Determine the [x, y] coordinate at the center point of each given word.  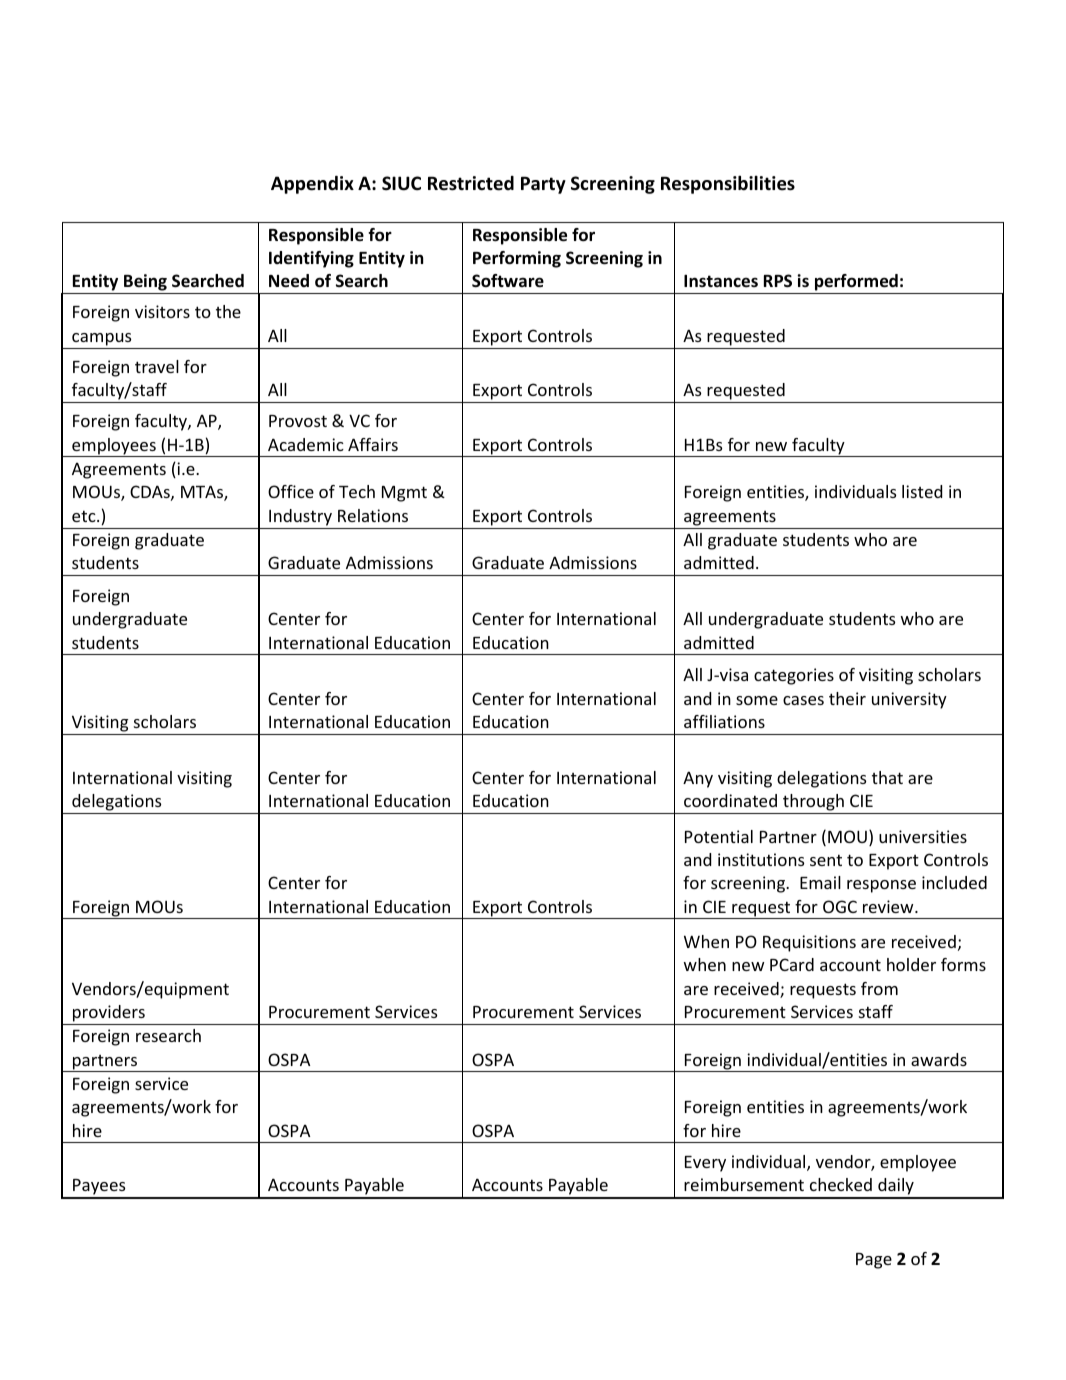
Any [698, 779]
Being [145, 284]
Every [705, 1164]
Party [543, 185]
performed [856, 284]
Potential [719, 836]
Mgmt [404, 494]
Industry [300, 517]
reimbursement [744, 1184]
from [879, 988]
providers [109, 1013]
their [847, 698]
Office [291, 491]
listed [922, 491]
